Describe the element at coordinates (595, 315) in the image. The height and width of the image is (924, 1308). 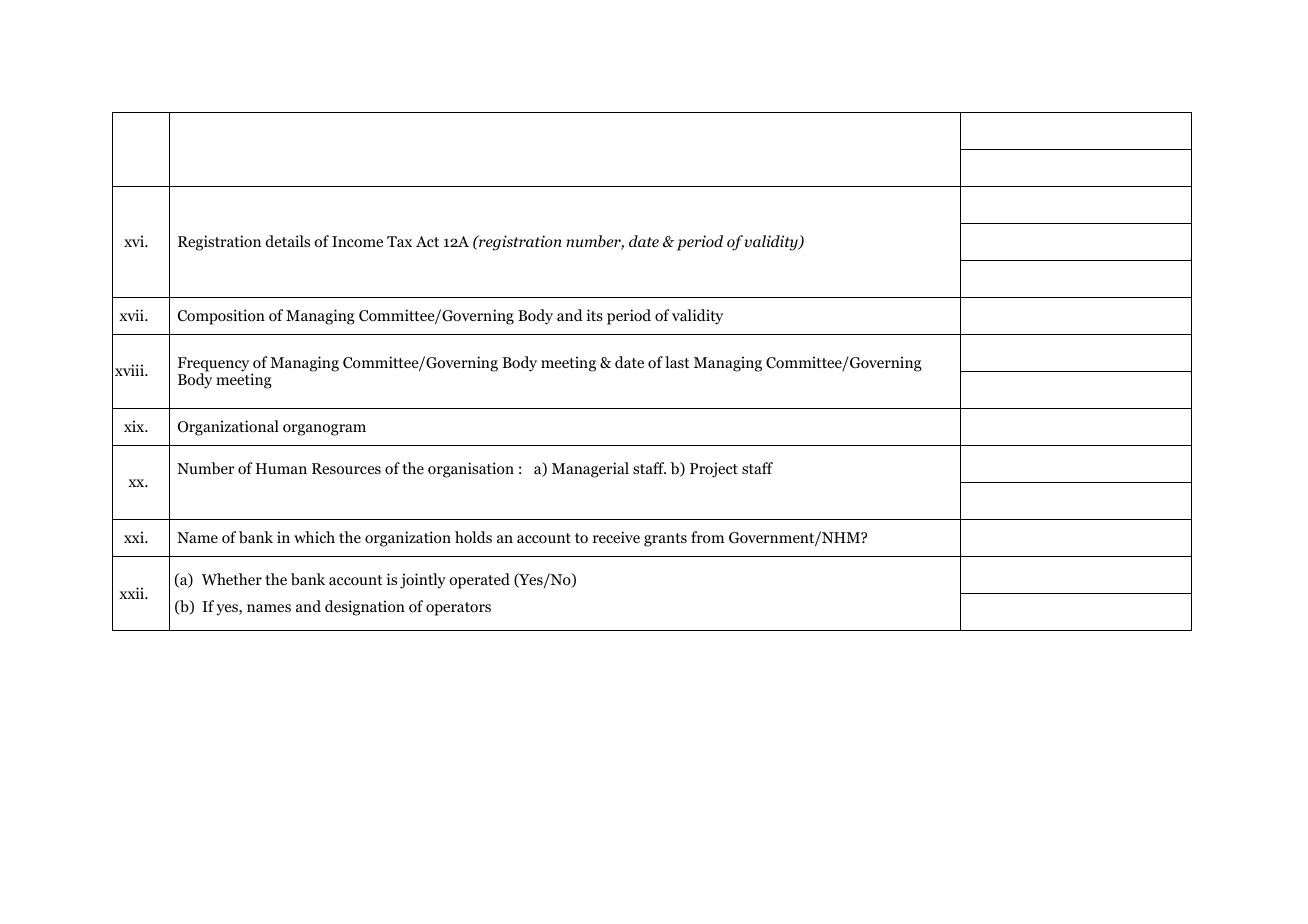
I see `its` at that location.
